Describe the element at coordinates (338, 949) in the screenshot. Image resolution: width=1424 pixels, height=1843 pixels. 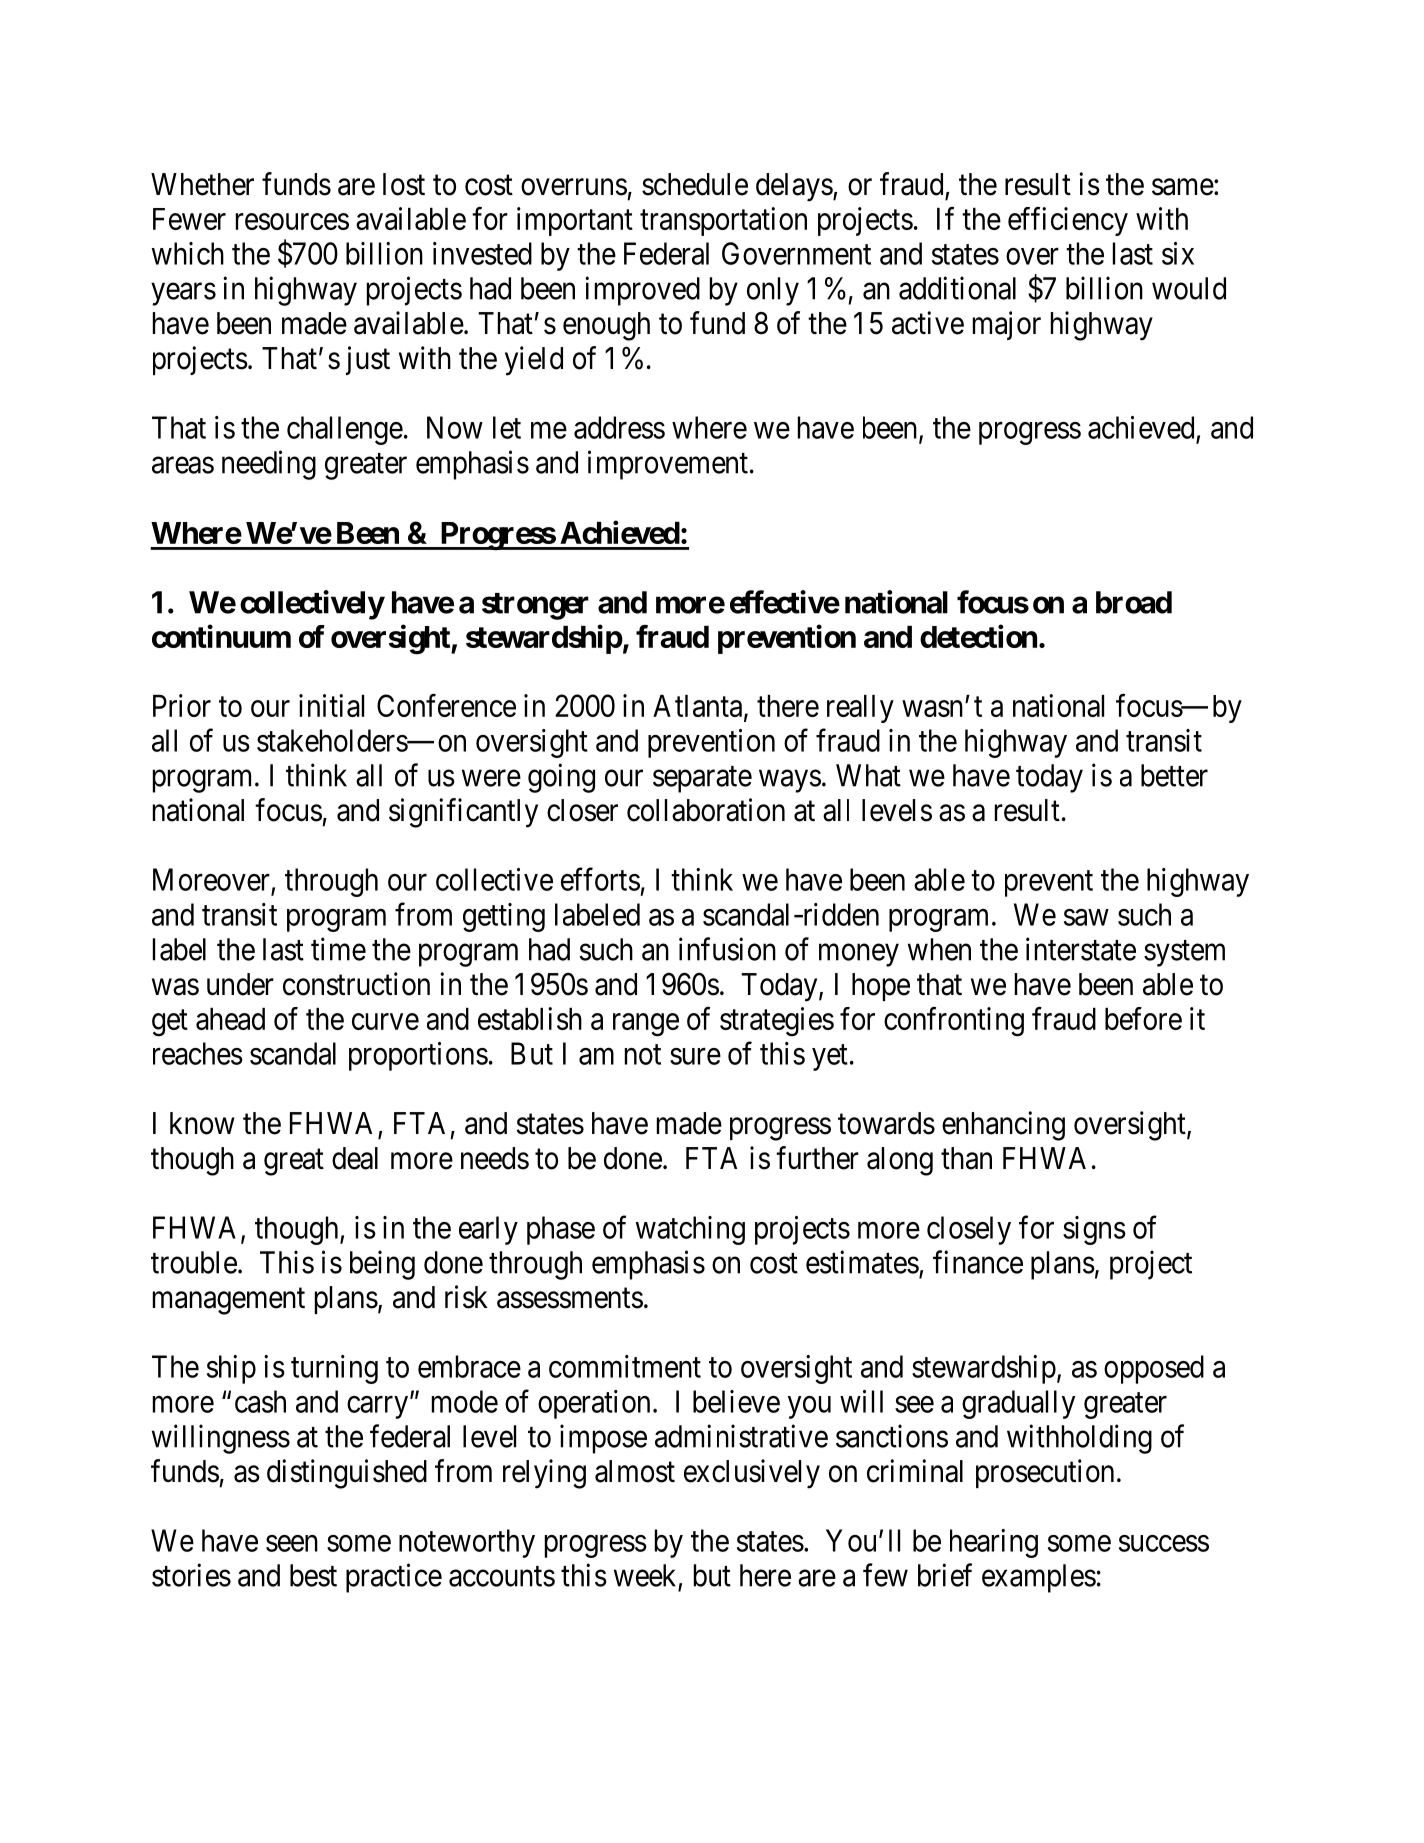
I see `time` at that location.
